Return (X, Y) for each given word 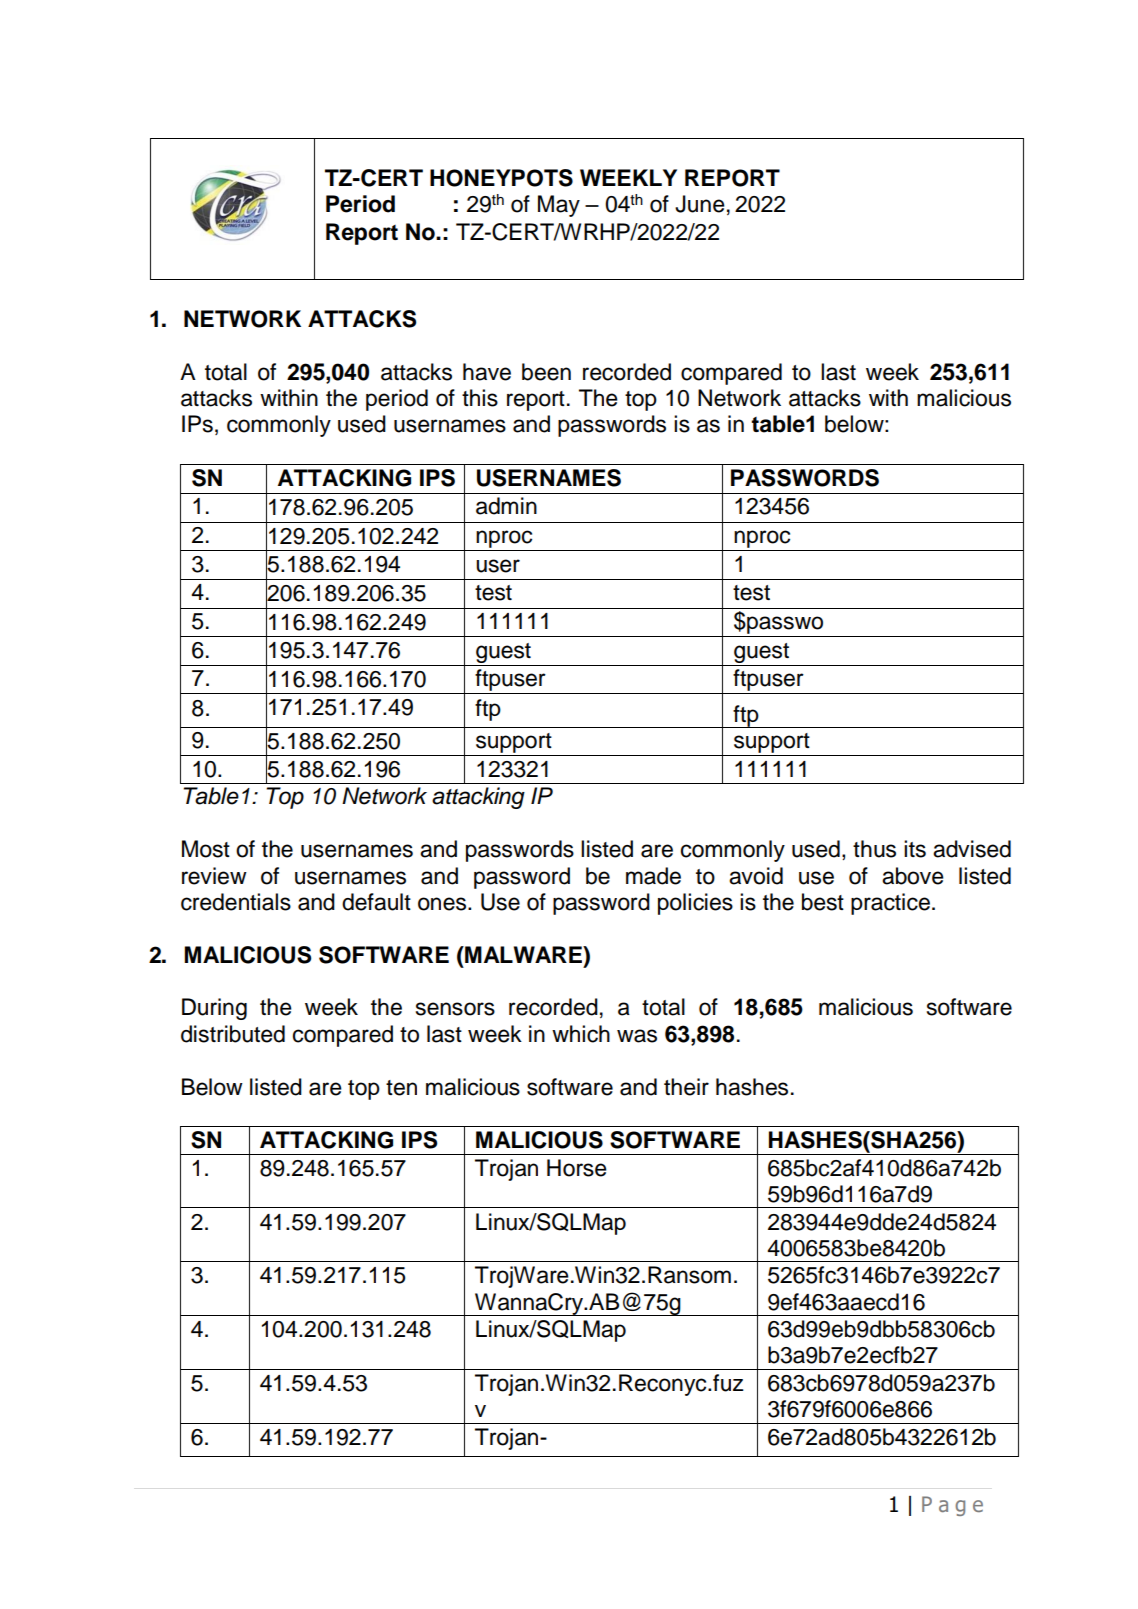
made (653, 876)
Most (206, 849)
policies (695, 904)
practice (890, 904)
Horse (577, 1168)
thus (874, 849)
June (700, 204)
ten (401, 1088)
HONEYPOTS (501, 178)
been (546, 372)
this (480, 398)
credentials (236, 902)
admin (506, 506)
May (559, 206)
